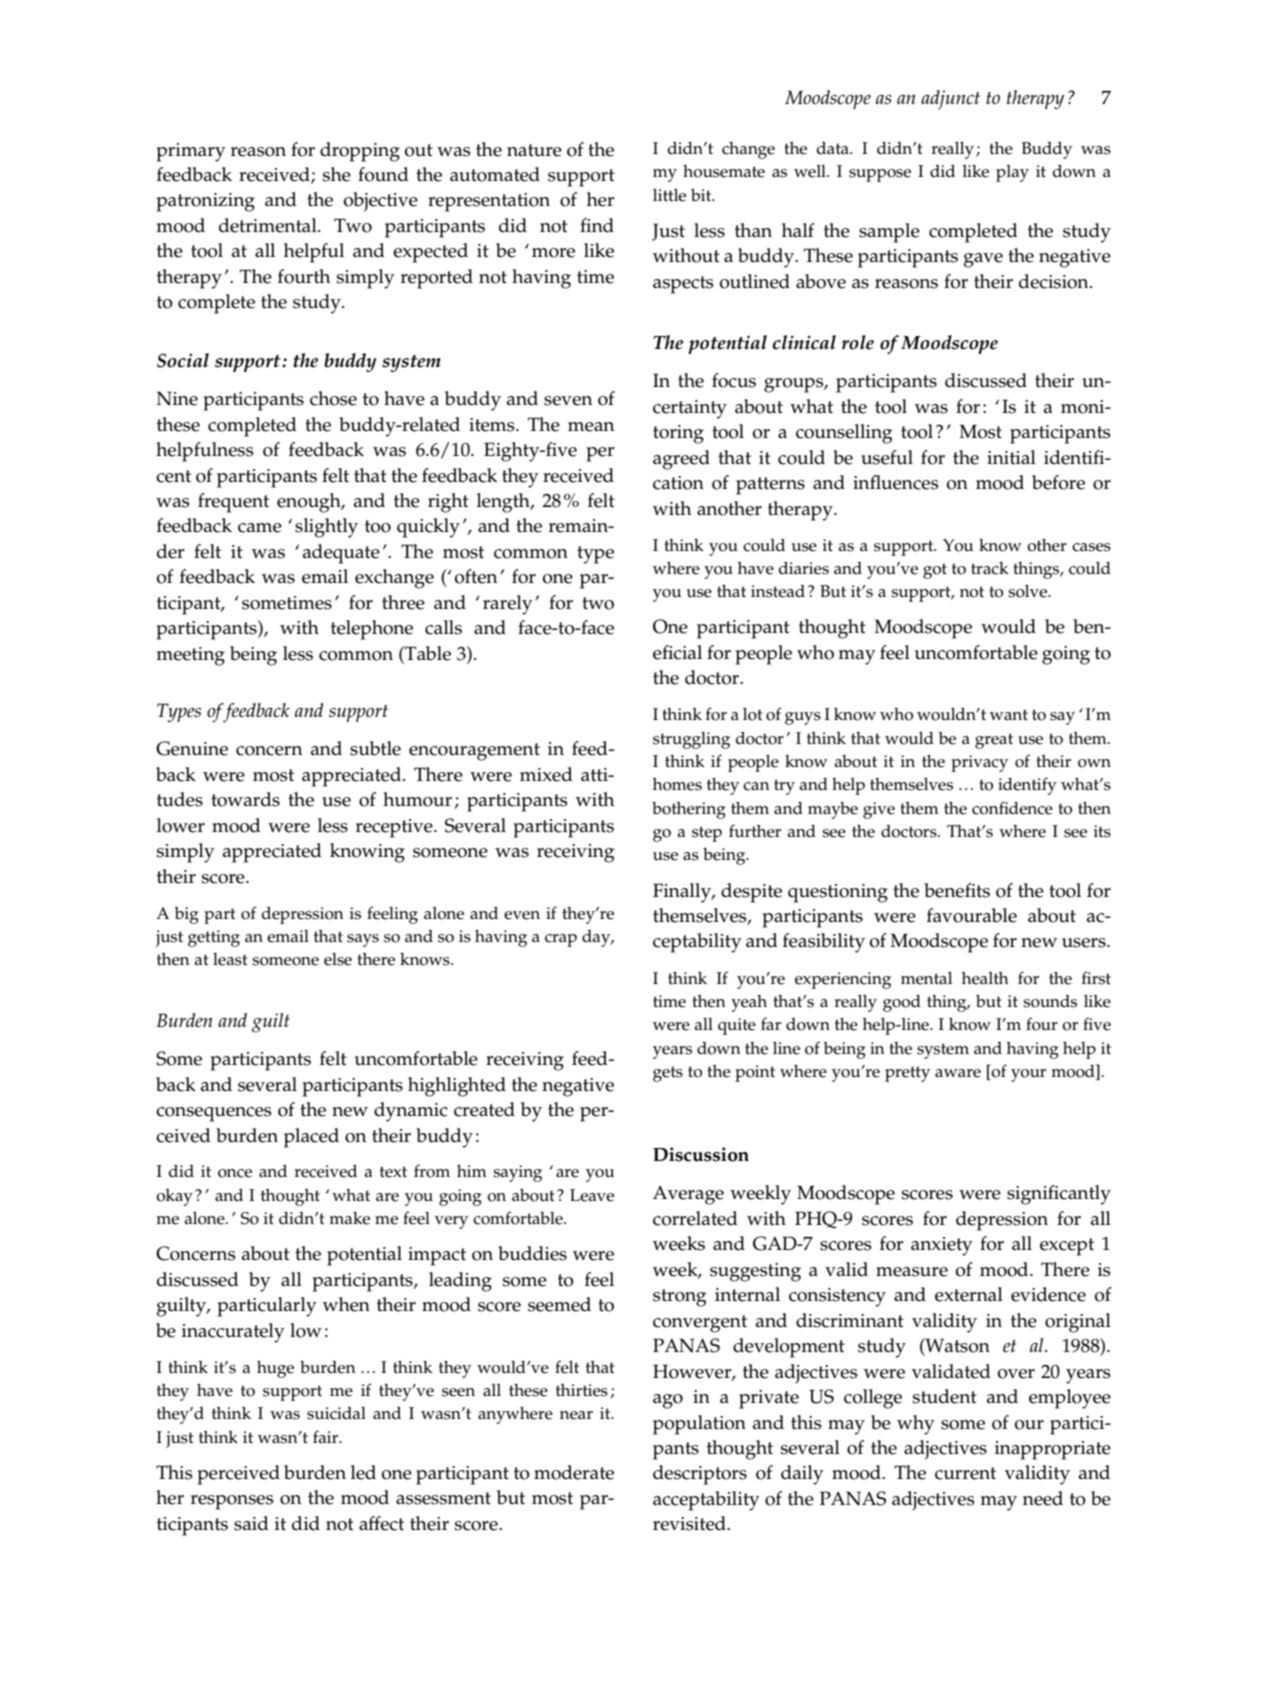  I want to click on came, so click(260, 528).
